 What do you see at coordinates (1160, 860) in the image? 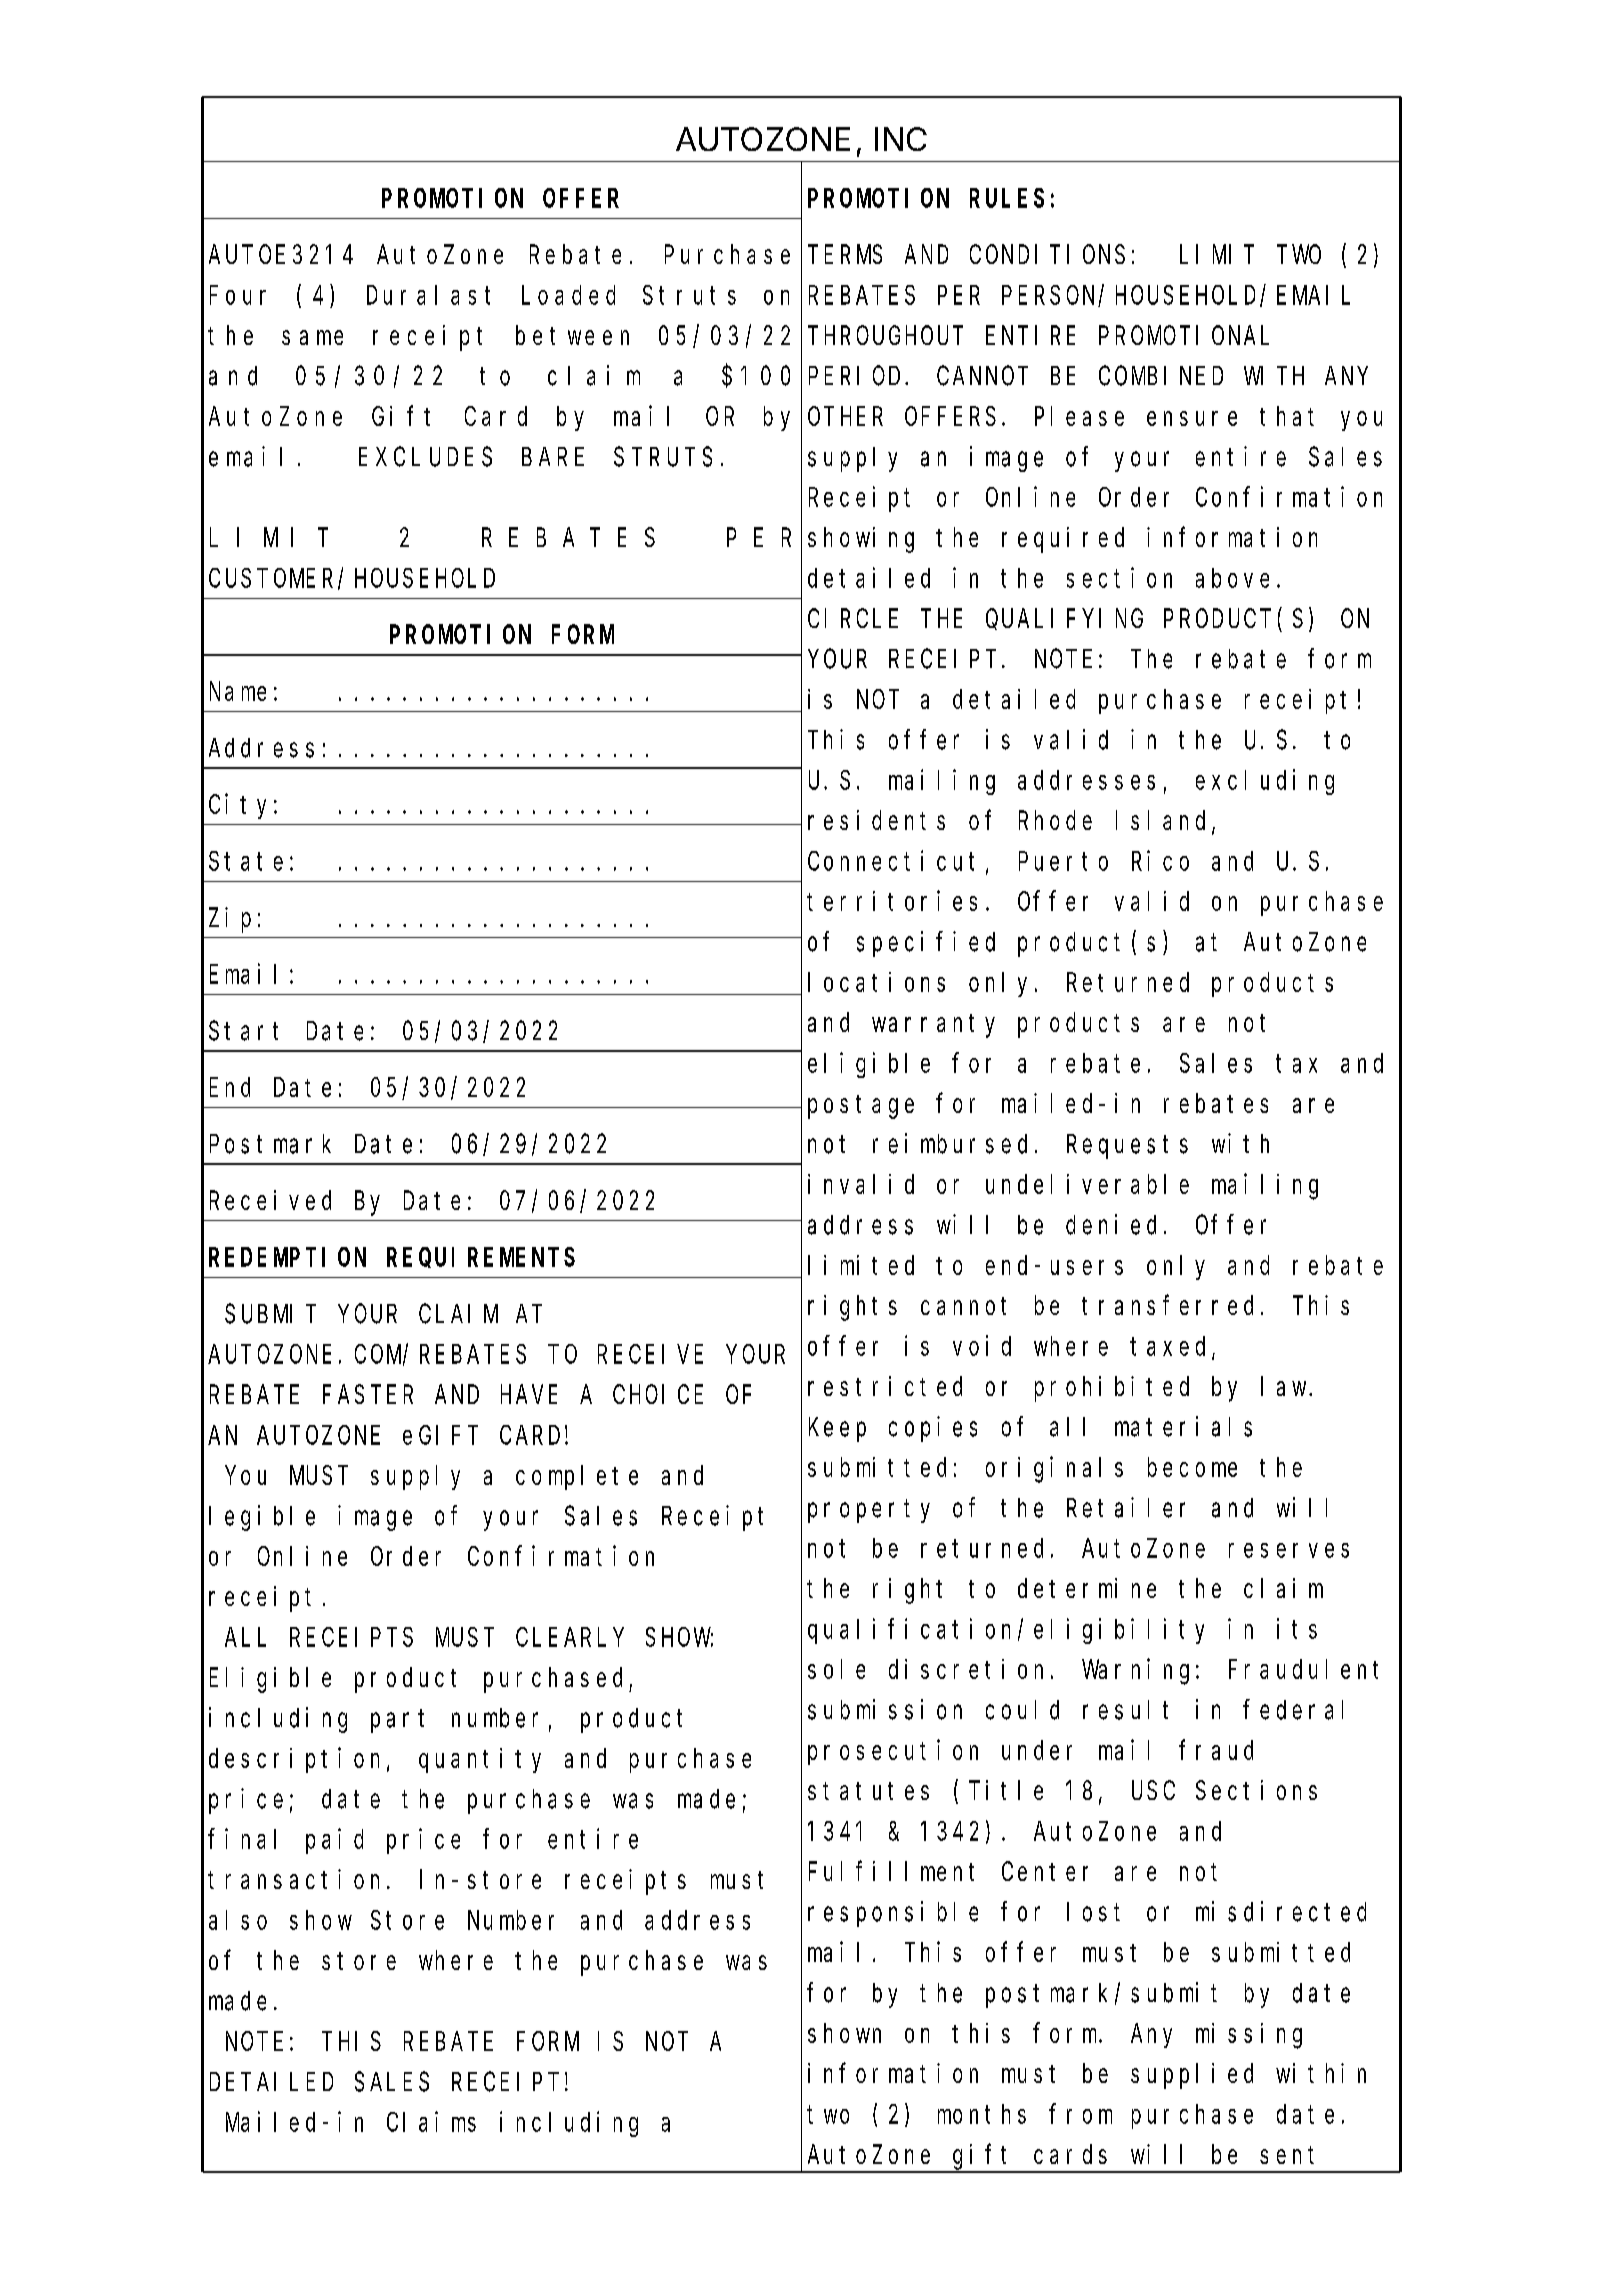
I see `Rico` at bounding box center [1160, 860].
